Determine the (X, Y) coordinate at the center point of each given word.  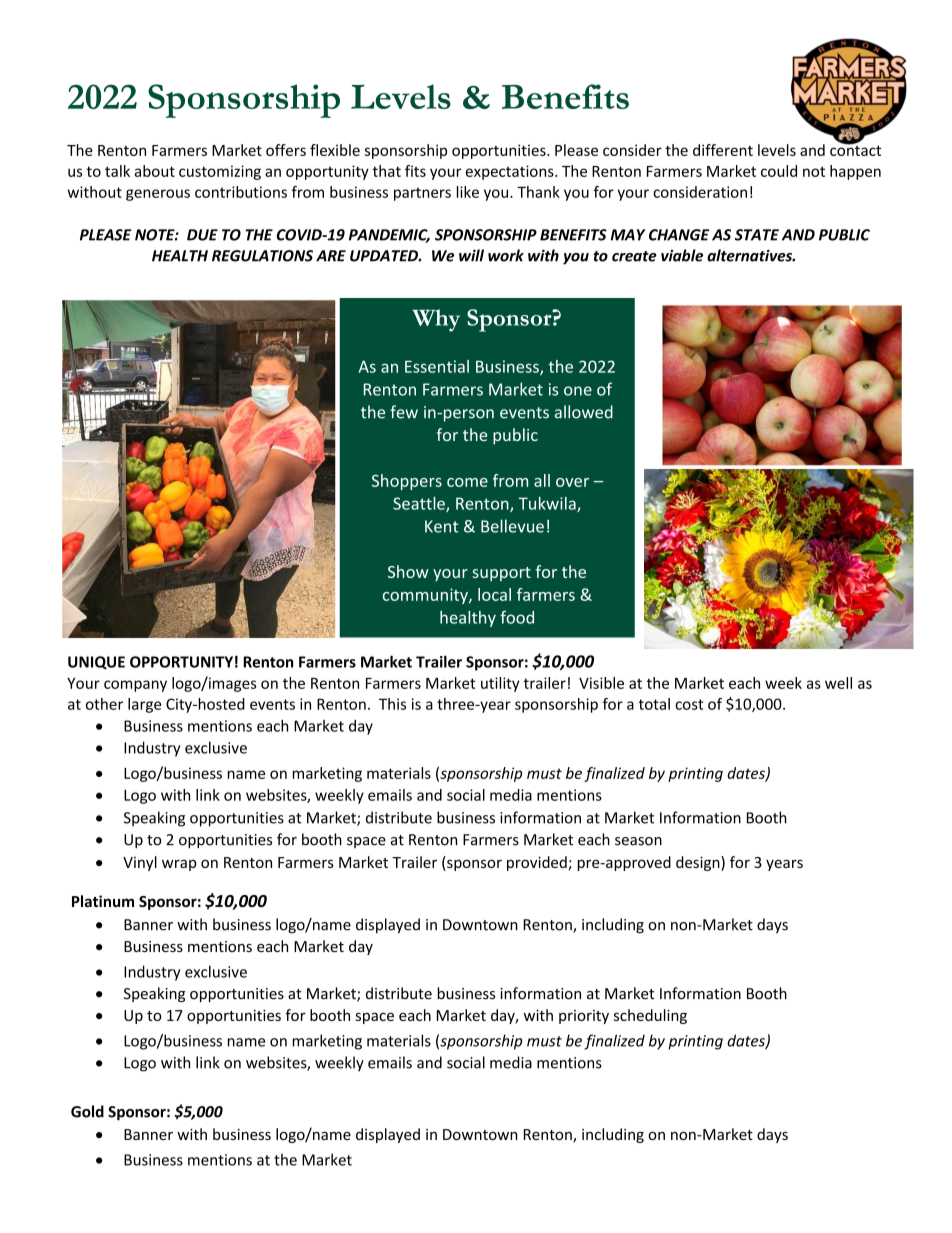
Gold (87, 1111)
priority (584, 1017)
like (468, 192)
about (155, 171)
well (838, 683)
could (779, 171)
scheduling (650, 1016)
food (517, 617)
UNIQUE (96, 663)
